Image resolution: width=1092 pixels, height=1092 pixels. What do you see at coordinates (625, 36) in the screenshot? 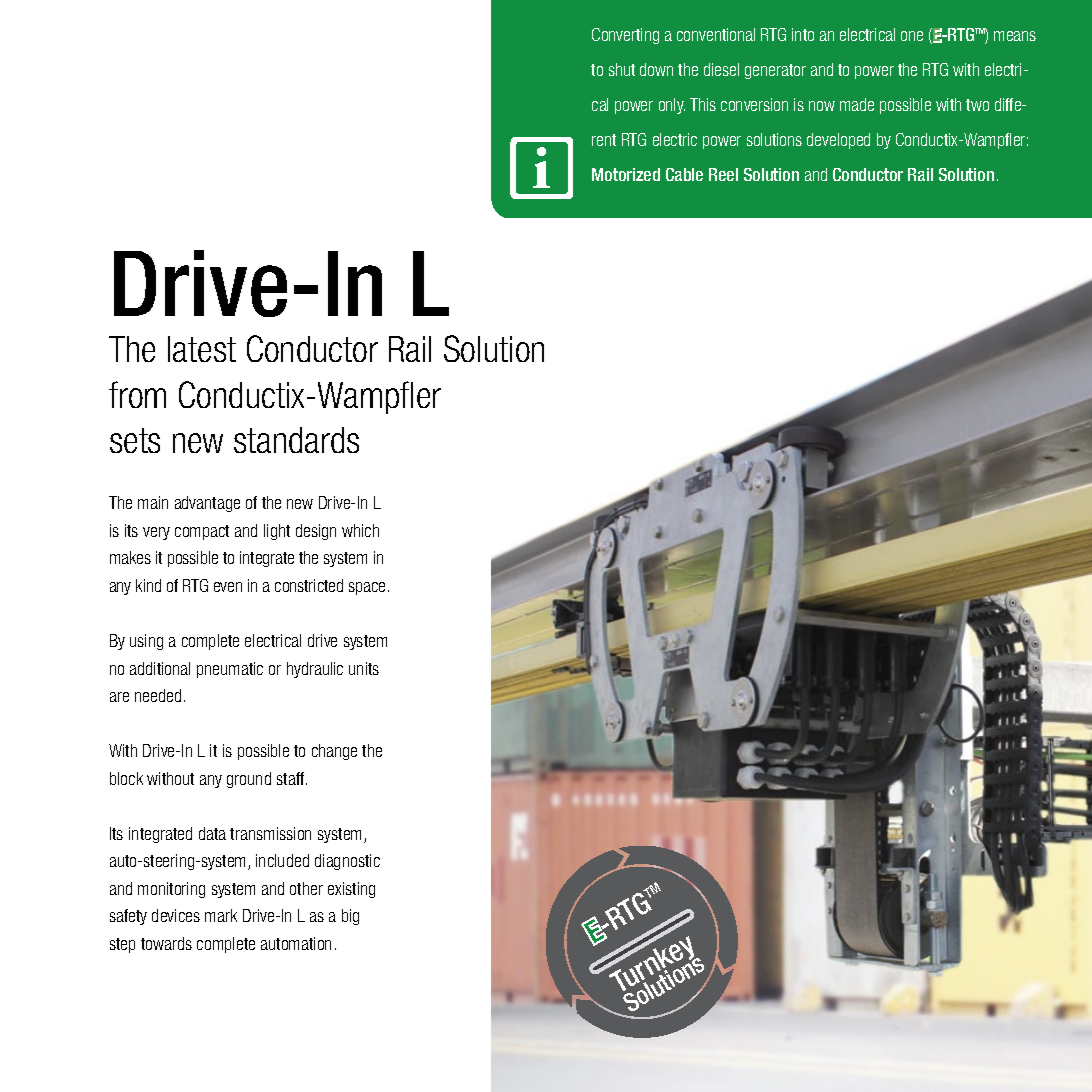
I see `Converting` at bounding box center [625, 36].
